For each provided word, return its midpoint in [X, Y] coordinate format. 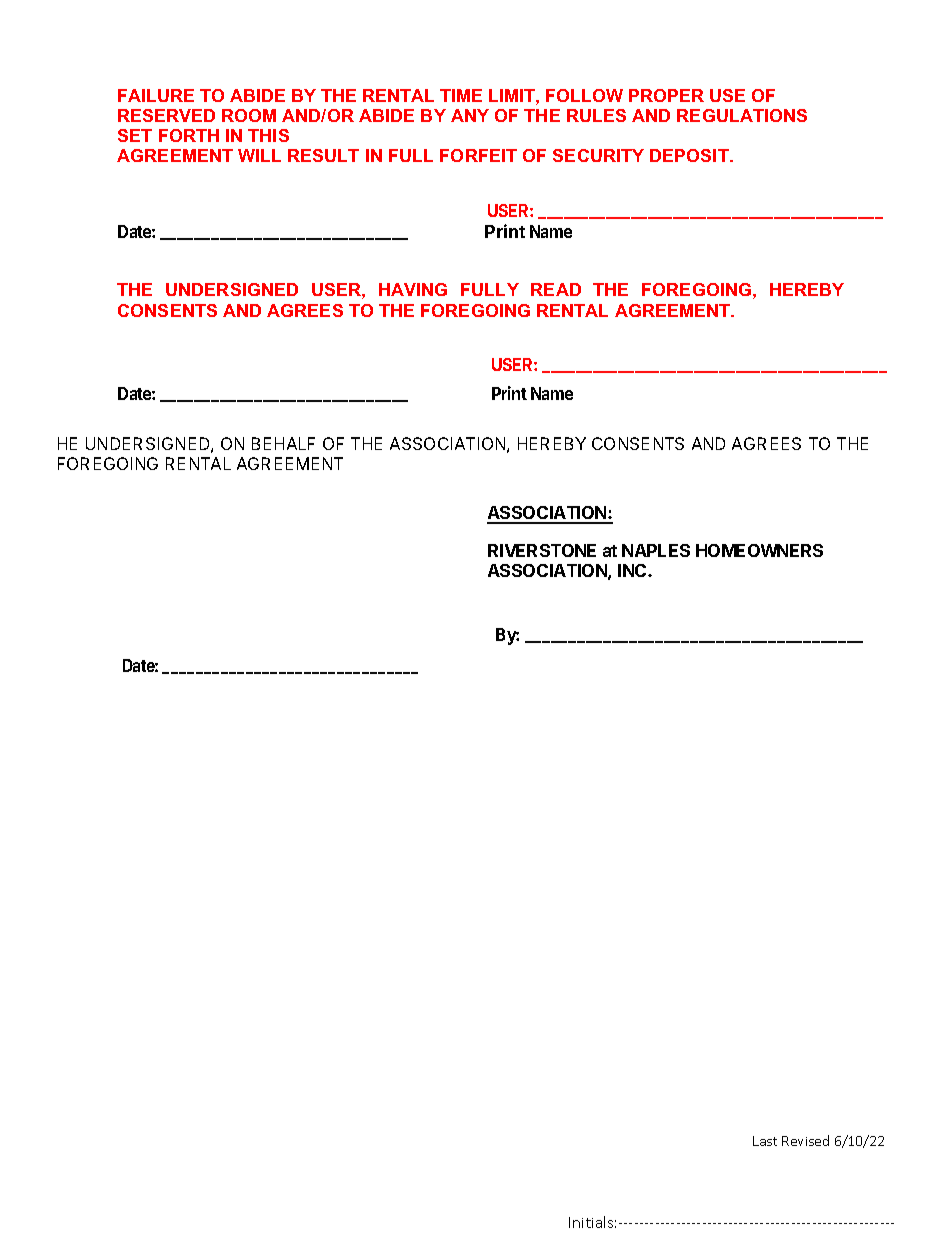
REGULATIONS [742, 115]
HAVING [413, 289]
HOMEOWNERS [759, 550]
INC [633, 570]
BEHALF [283, 443]
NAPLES [656, 550]
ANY [470, 115]
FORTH [189, 135]
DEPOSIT [690, 155]
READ [556, 289]
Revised [805, 1140]
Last [765, 1141]
